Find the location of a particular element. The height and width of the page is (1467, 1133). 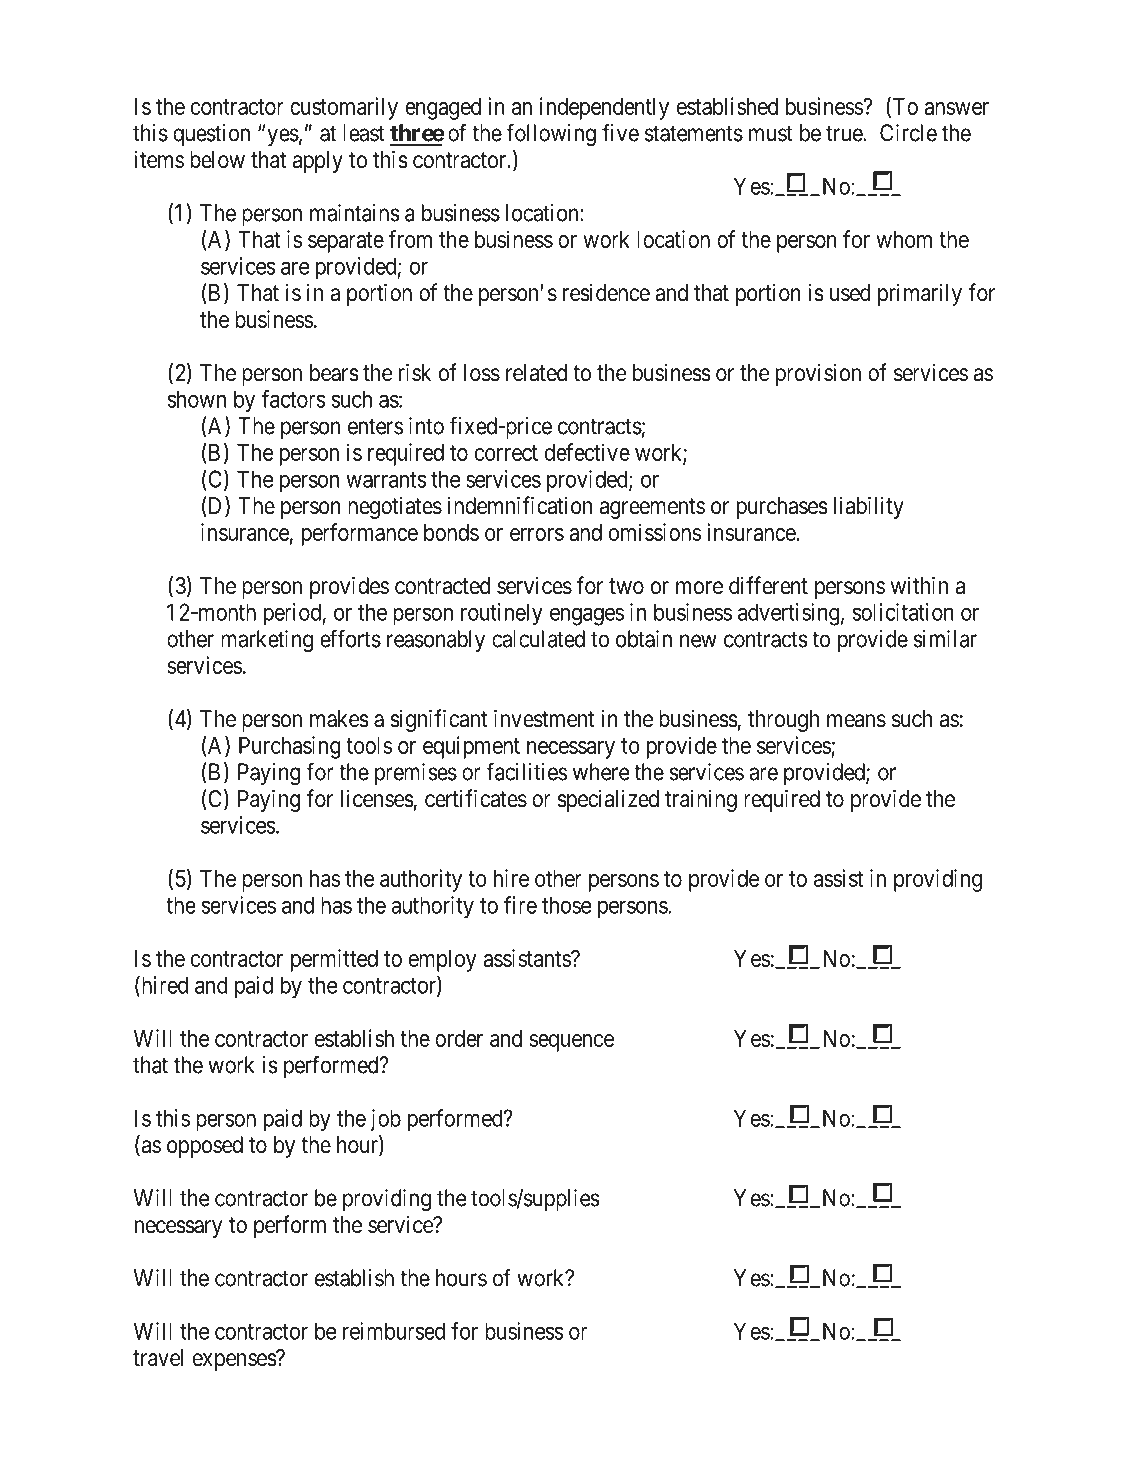

those is located at coordinates (566, 905).
